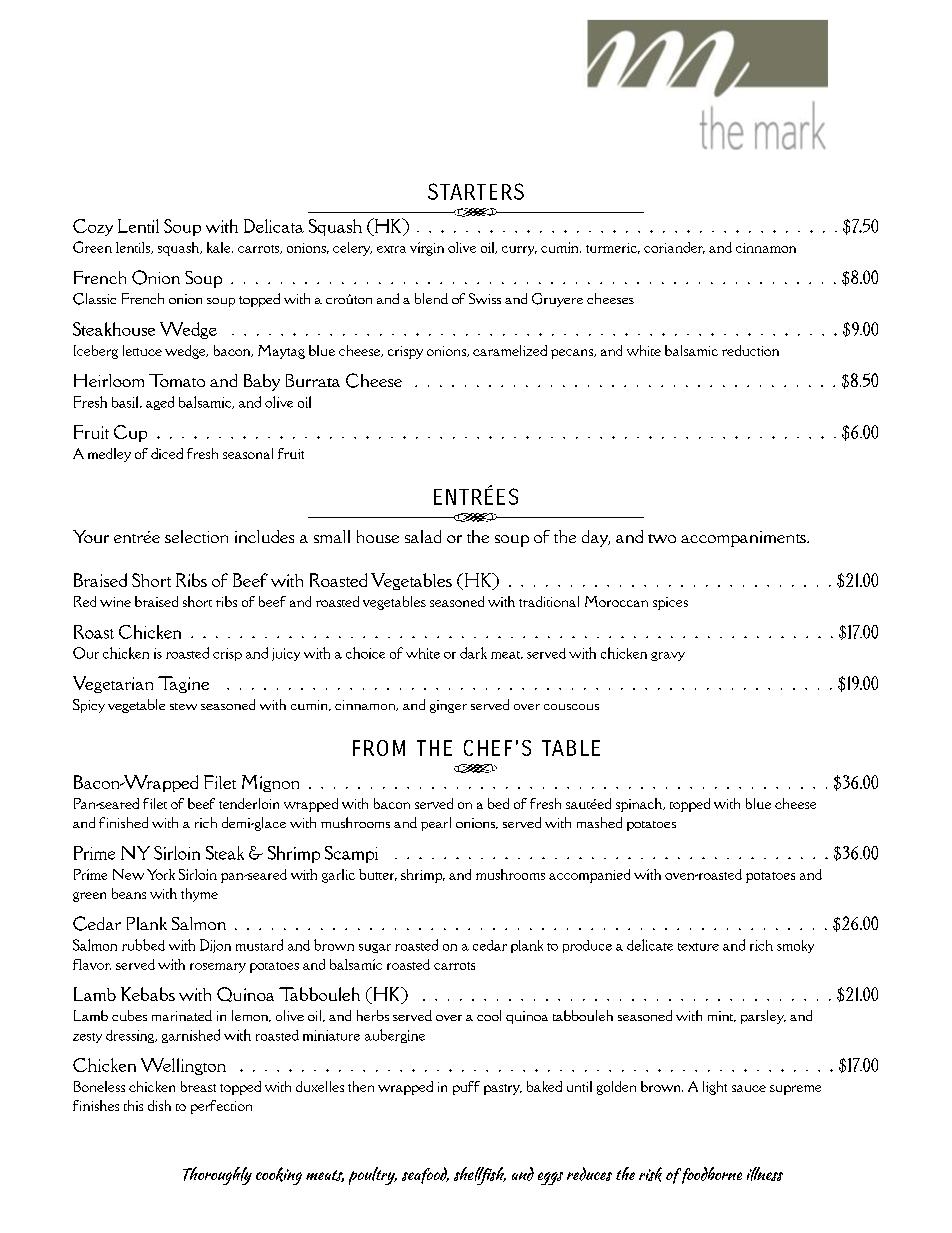 The width and height of the page is (952, 1233). Describe the element at coordinates (161, 874) in the page. I see `York` at that location.
